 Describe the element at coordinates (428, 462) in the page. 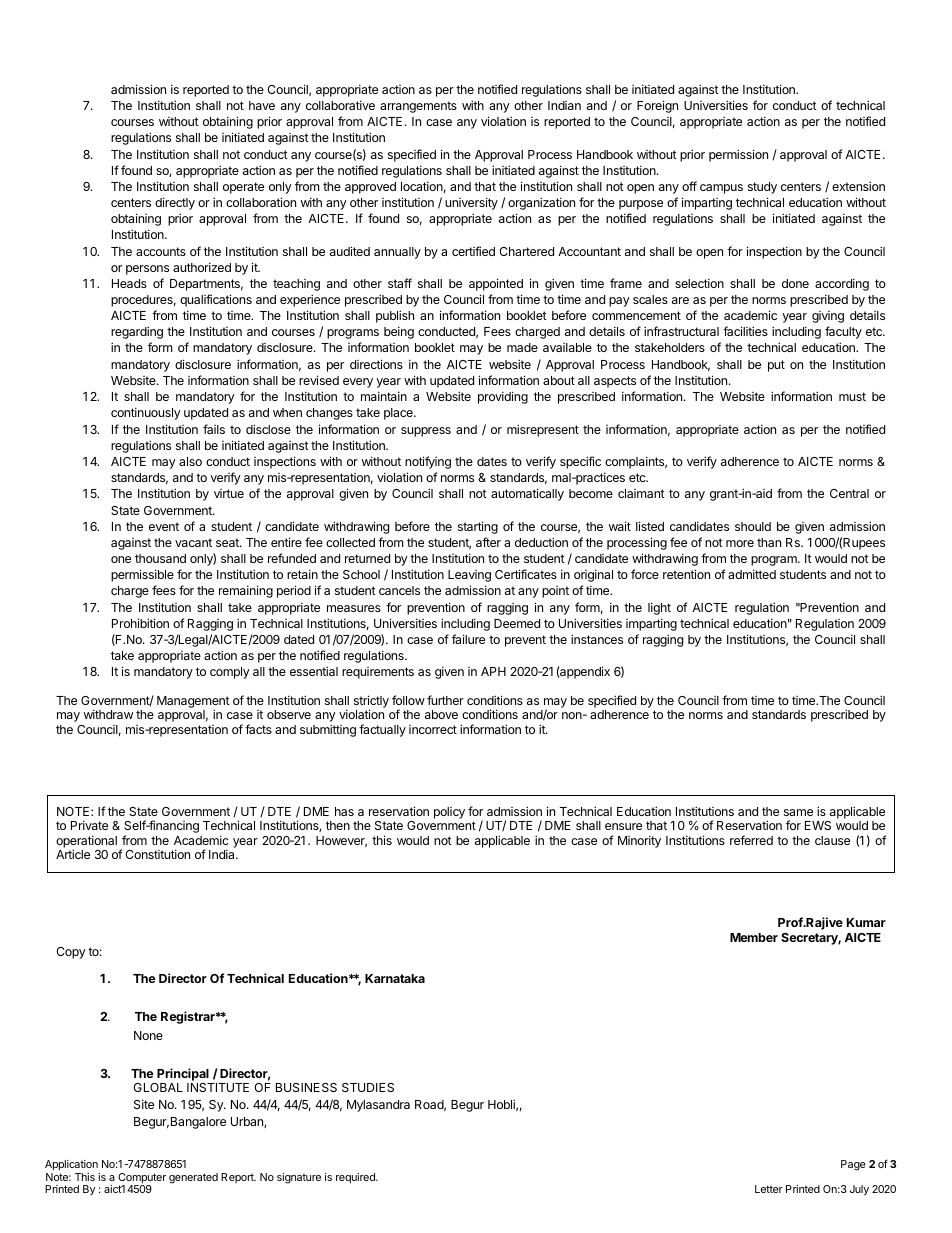

I see `notifying` at that location.
